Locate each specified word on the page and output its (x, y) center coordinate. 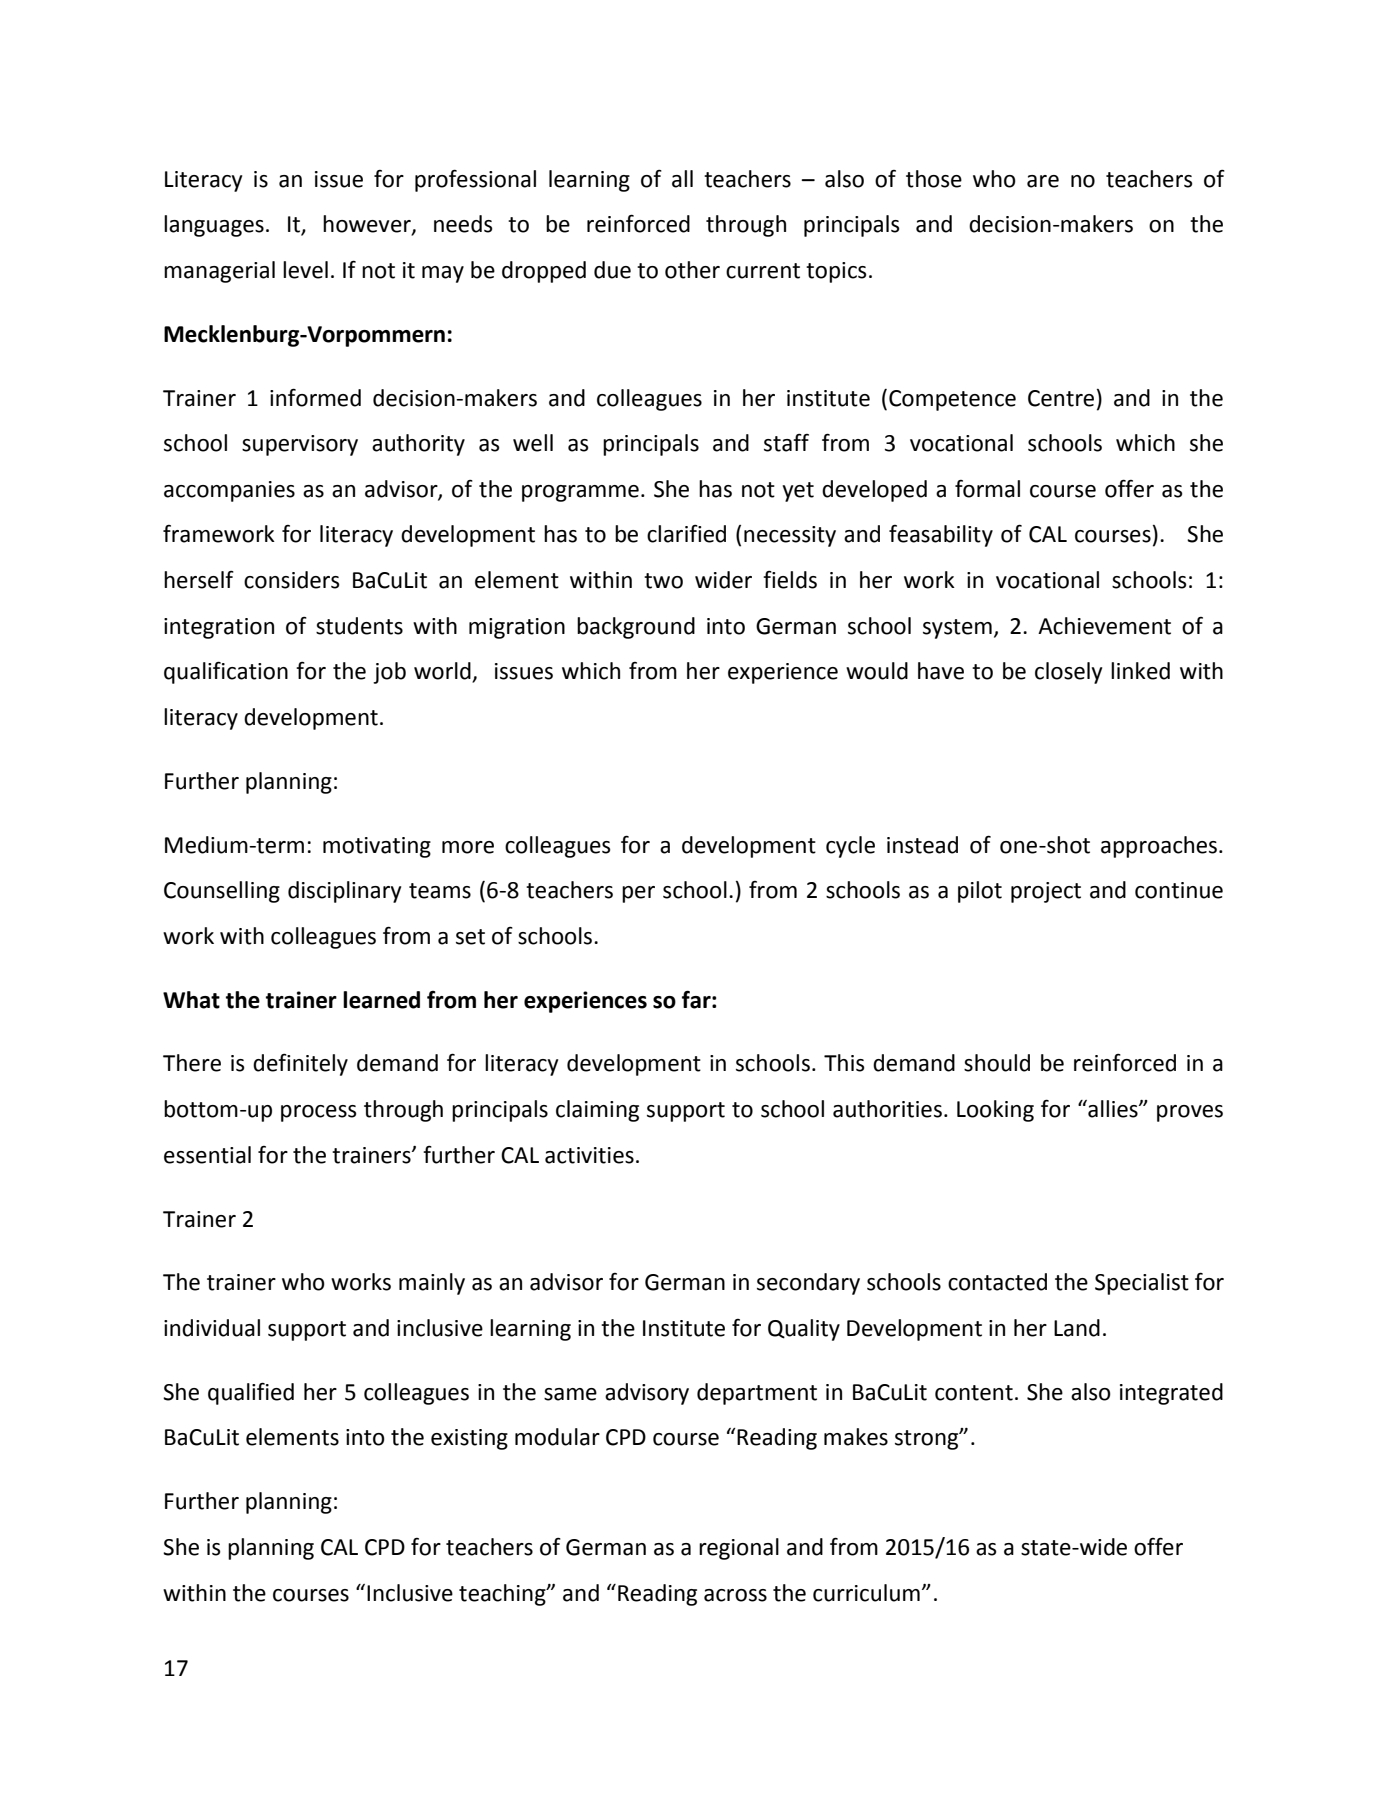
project (1046, 892)
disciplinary (344, 892)
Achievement (1104, 626)
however (368, 225)
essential (207, 1155)
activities (589, 1155)
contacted (997, 1282)
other (692, 270)
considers (292, 580)
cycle (850, 847)
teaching (503, 1595)
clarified (686, 534)
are (1043, 181)
